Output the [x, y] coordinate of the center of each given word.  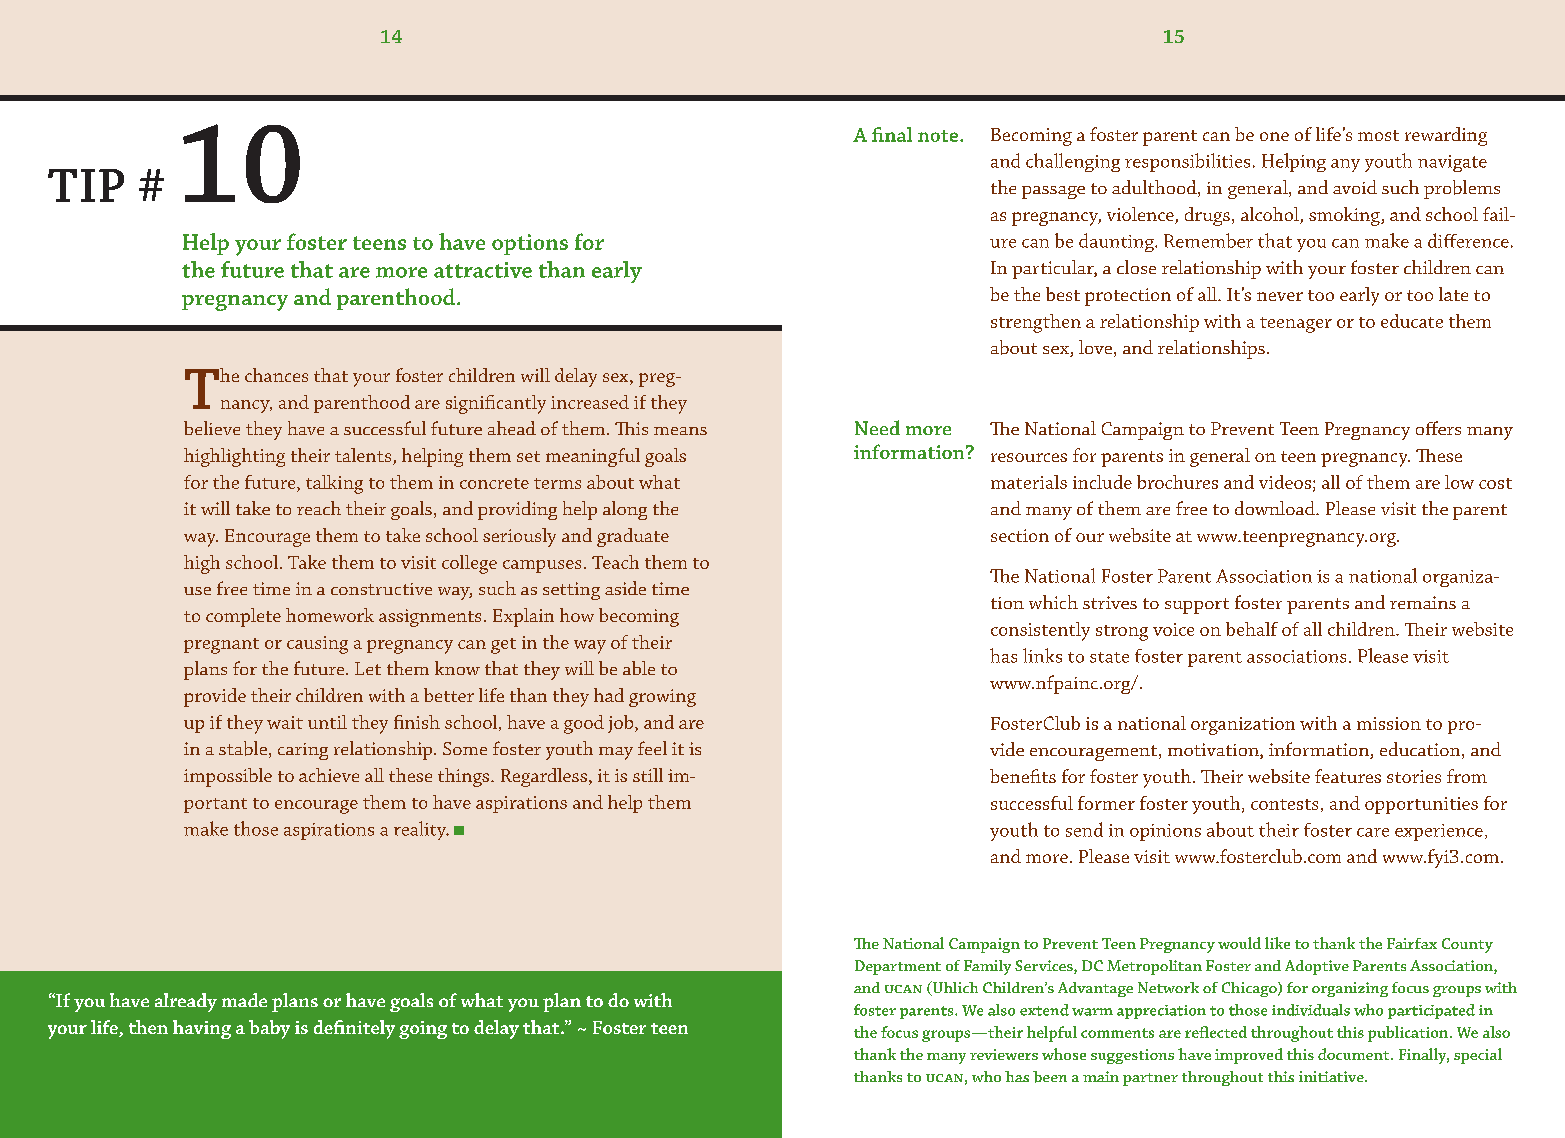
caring [303, 751]
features [1348, 776]
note [939, 136]
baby [269, 1029]
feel [652, 748]
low [1459, 482]
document [1355, 1054]
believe [212, 428]
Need [877, 427]
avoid [1355, 187]
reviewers [1004, 1054]
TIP [86, 185]
